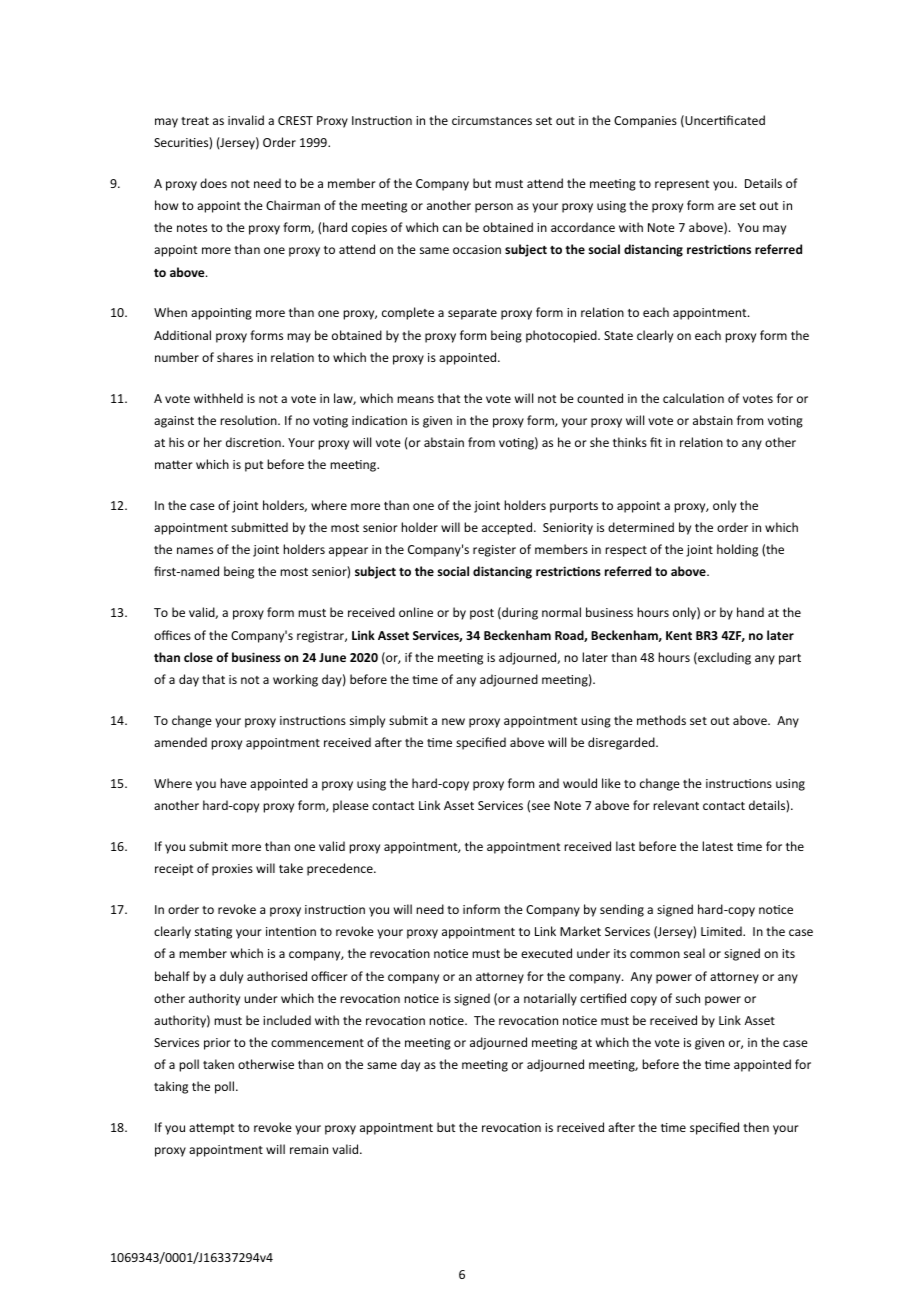 The height and width of the image is (1308, 924). I want to click on methods, so click(661, 720).
